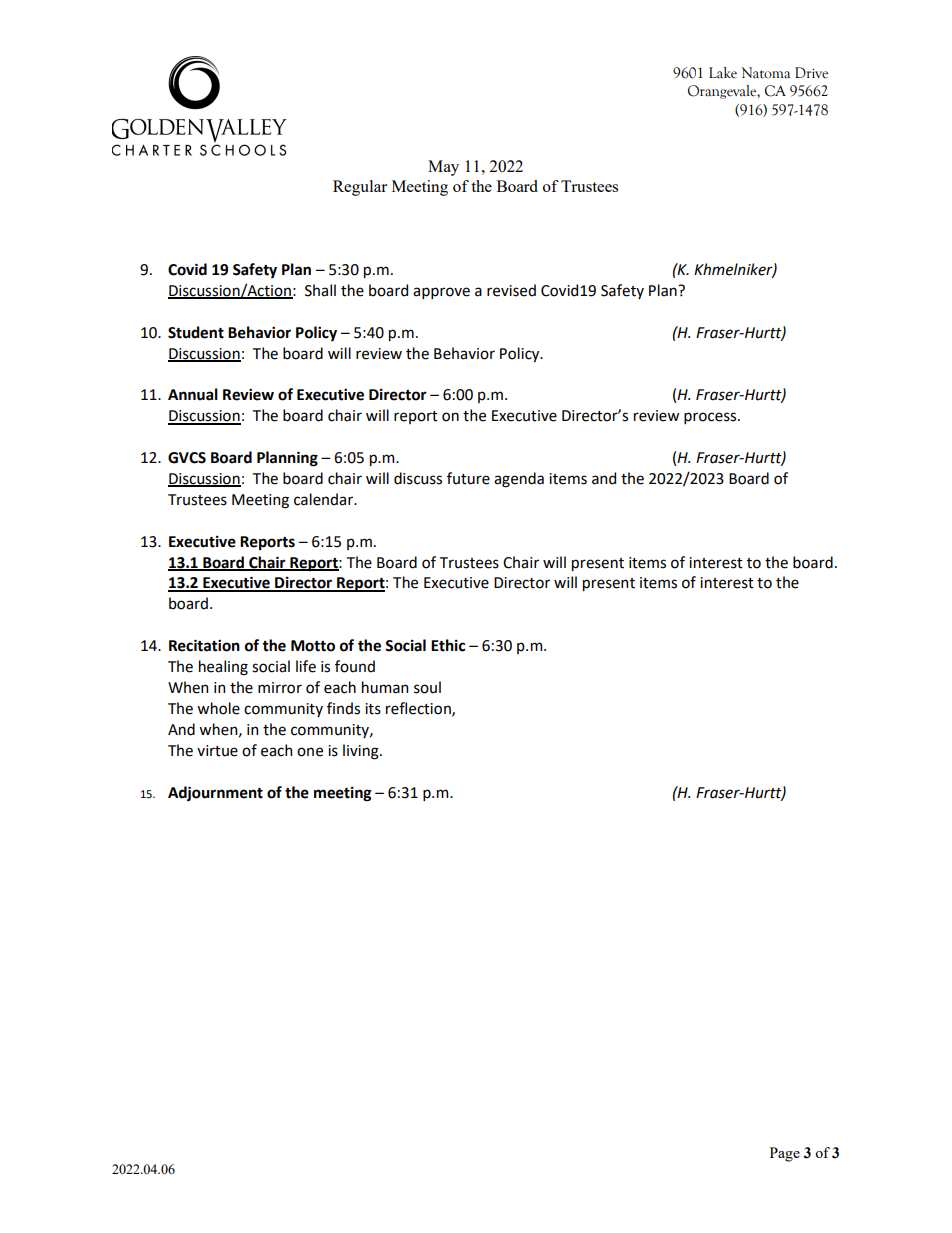  What do you see at coordinates (443, 168) in the document?
I see `May` at bounding box center [443, 168].
